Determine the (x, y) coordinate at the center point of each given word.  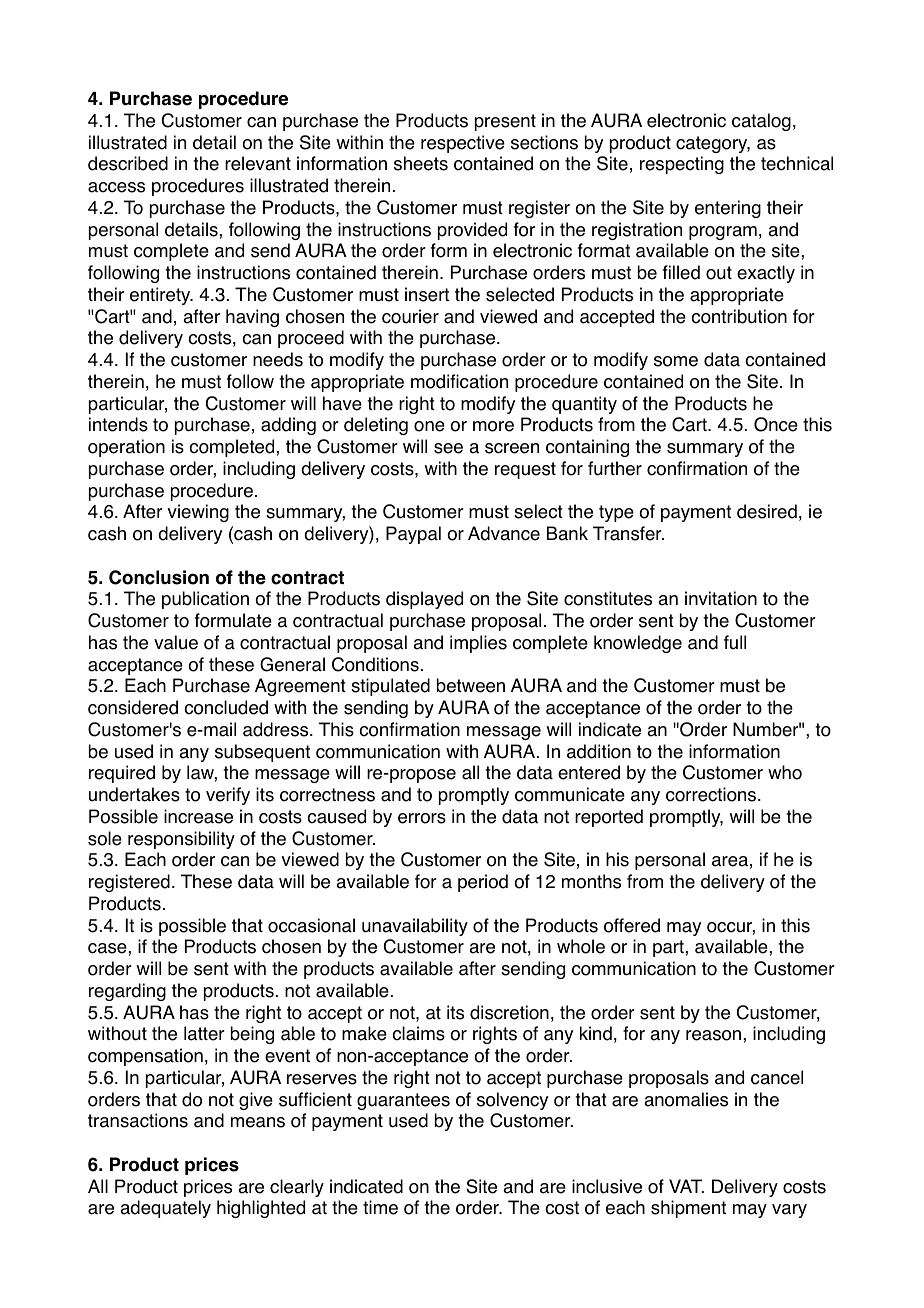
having (252, 318)
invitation (721, 598)
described (128, 163)
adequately (165, 1209)
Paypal (413, 535)
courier (410, 316)
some (676, 361)
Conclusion (159, 577)
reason (715, 1035)
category (713, 144)
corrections (712, 794)
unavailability (415, 927)
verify (228, 796)
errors (422, 818)
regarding (127, 992)
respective (463, 144)
